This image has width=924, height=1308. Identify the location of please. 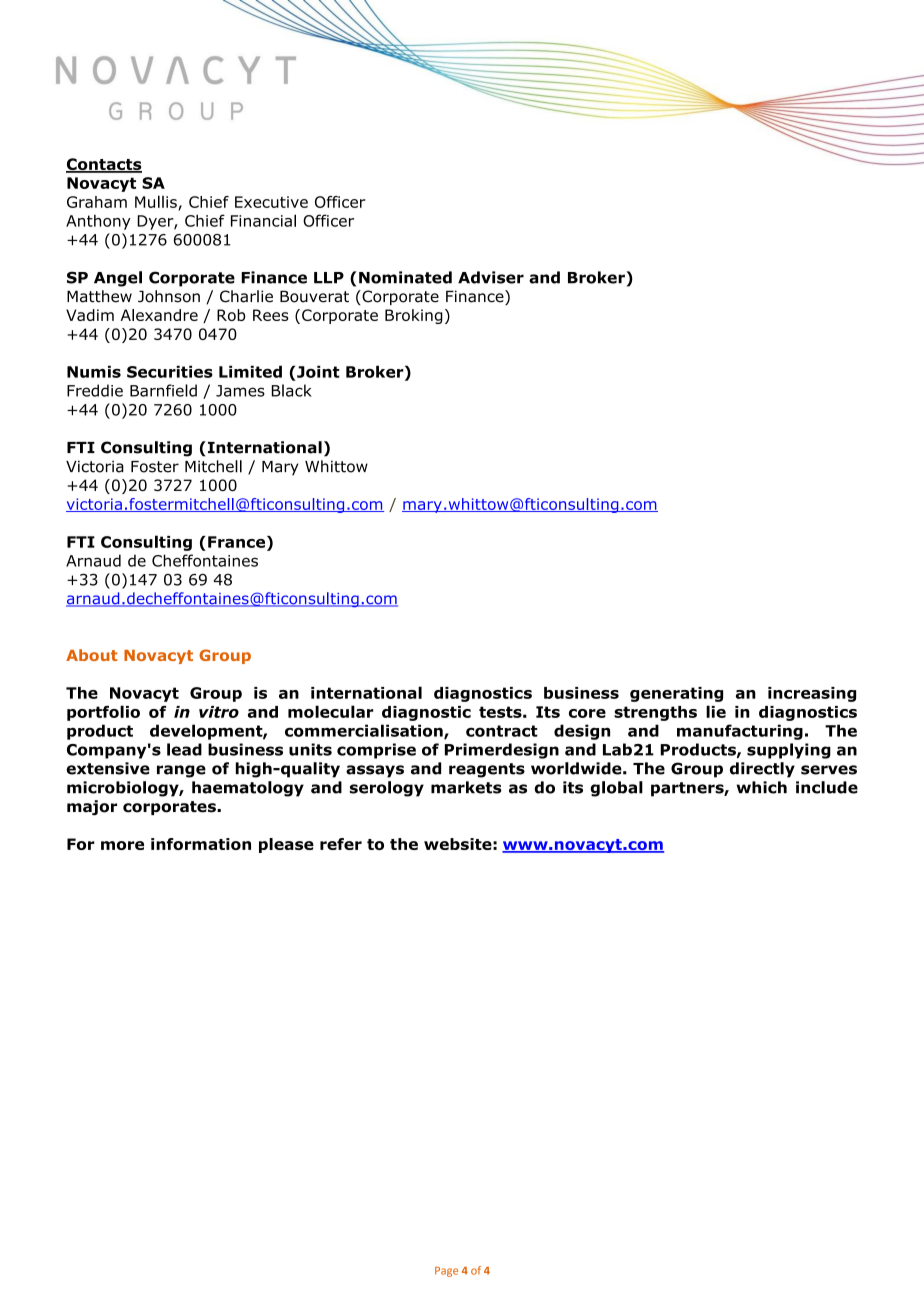
(286, 845).
